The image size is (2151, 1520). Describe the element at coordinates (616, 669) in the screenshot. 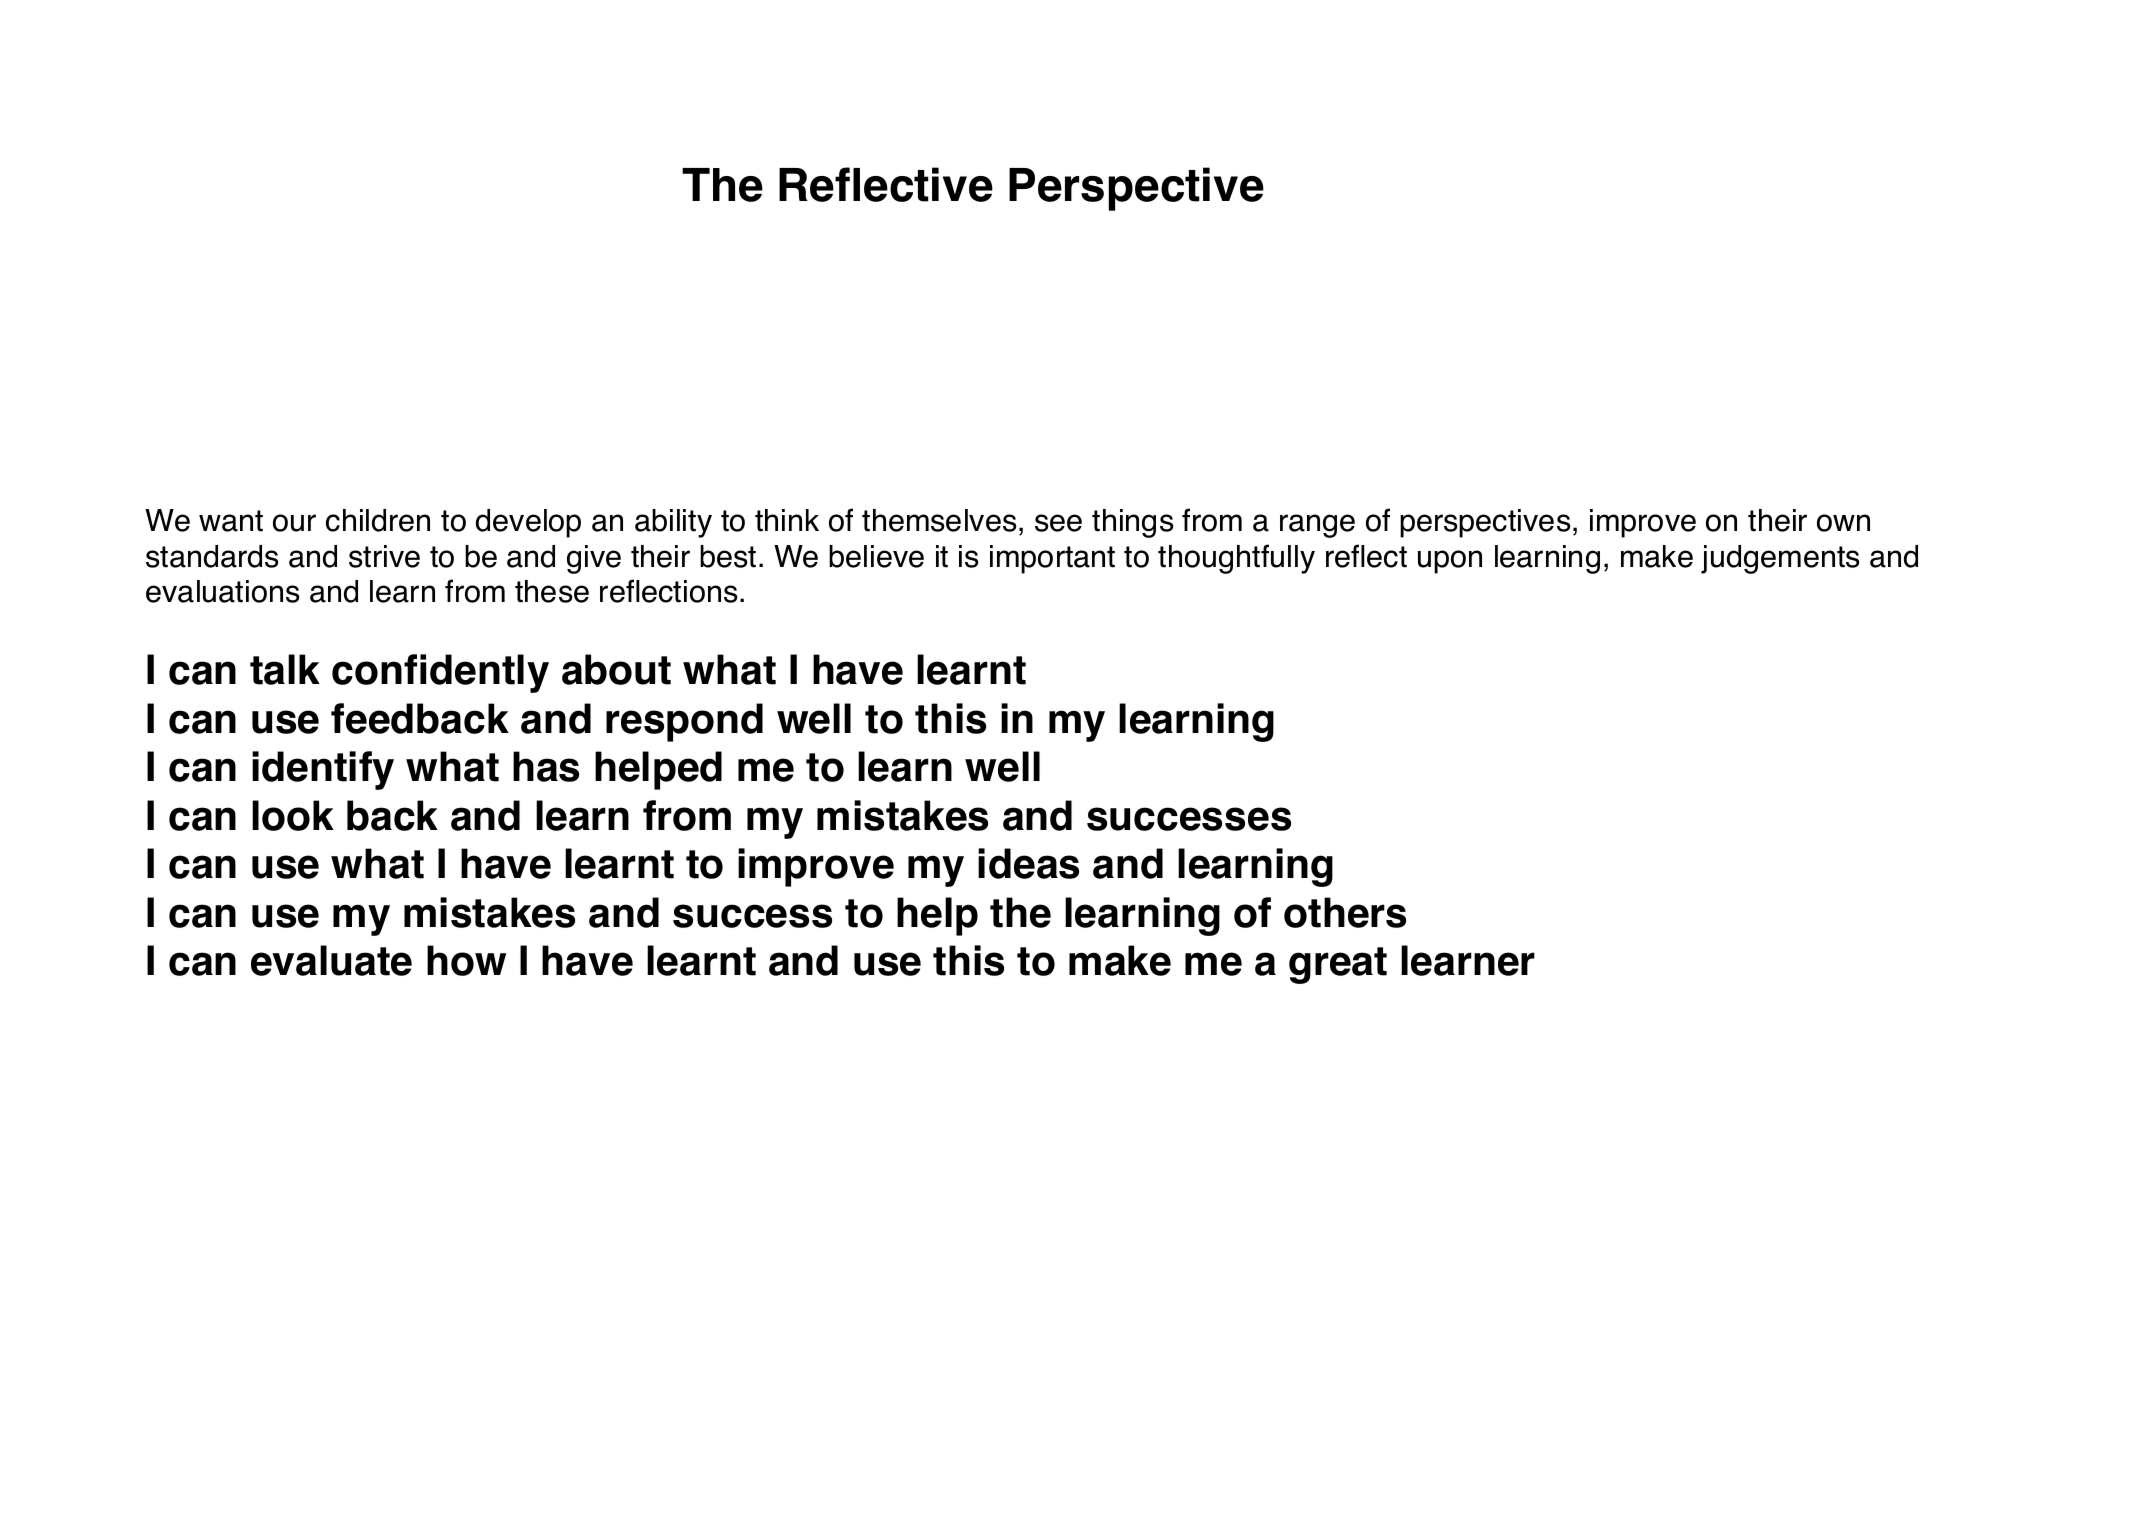

I see `about` at that location.
